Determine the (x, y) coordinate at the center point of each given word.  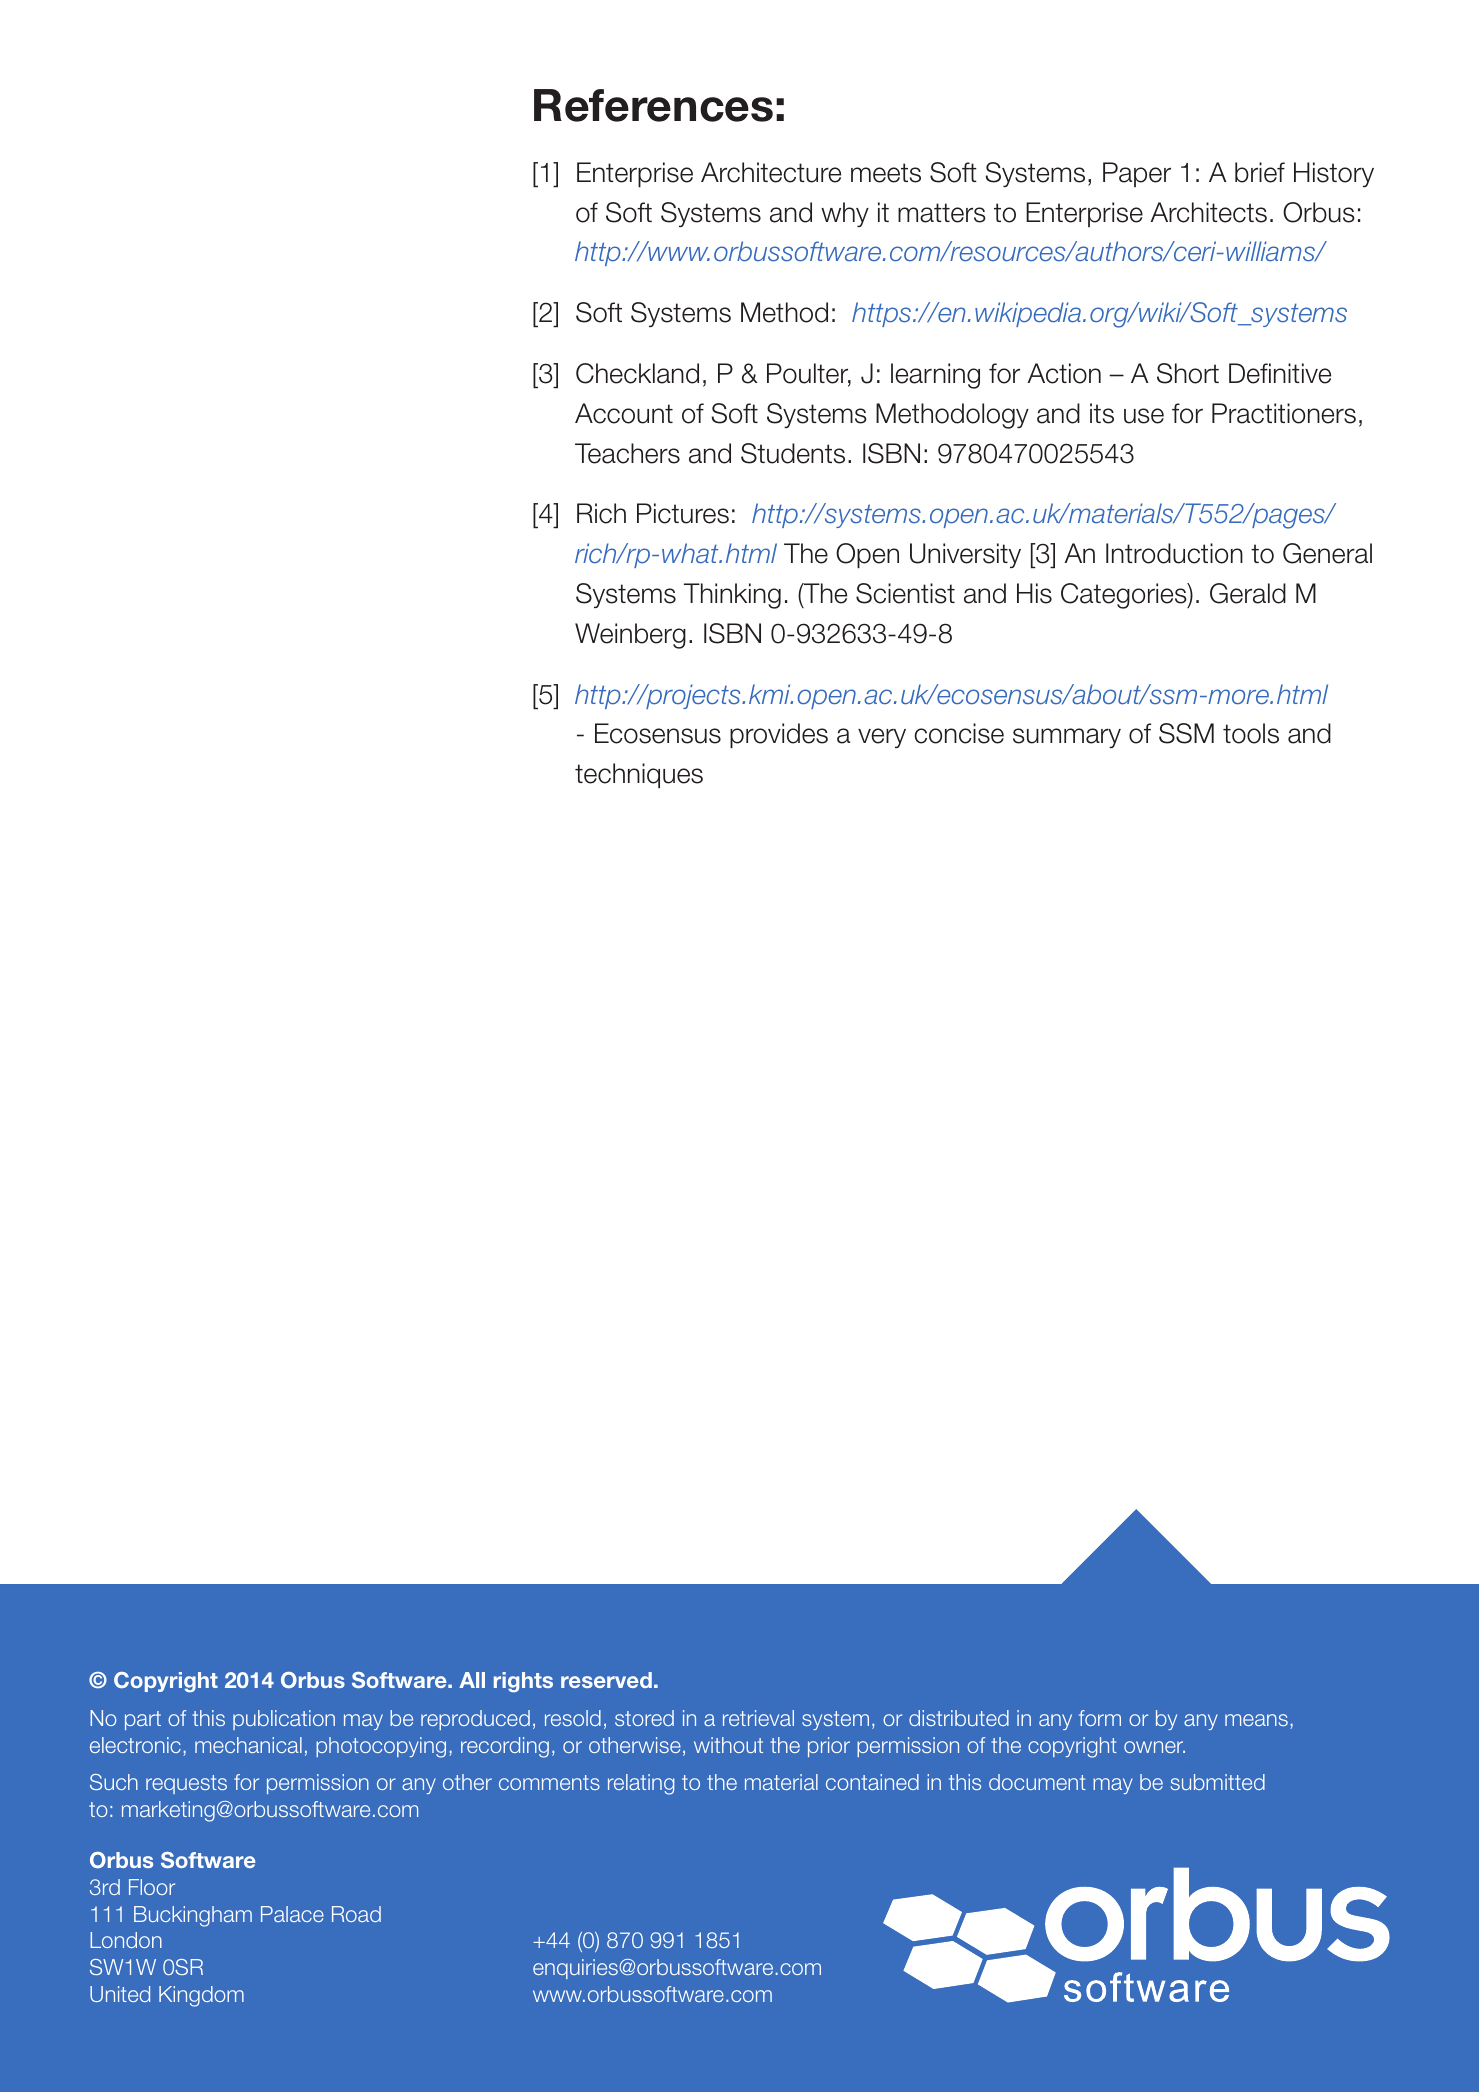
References (653, 105)
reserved (606, 1680)
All (472, 1680)
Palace (292, 1914)
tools (1251, 733)
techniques (639, 775)
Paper (1137, 174)
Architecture (771, 172)
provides (779, 735)
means (1256, 1720)
